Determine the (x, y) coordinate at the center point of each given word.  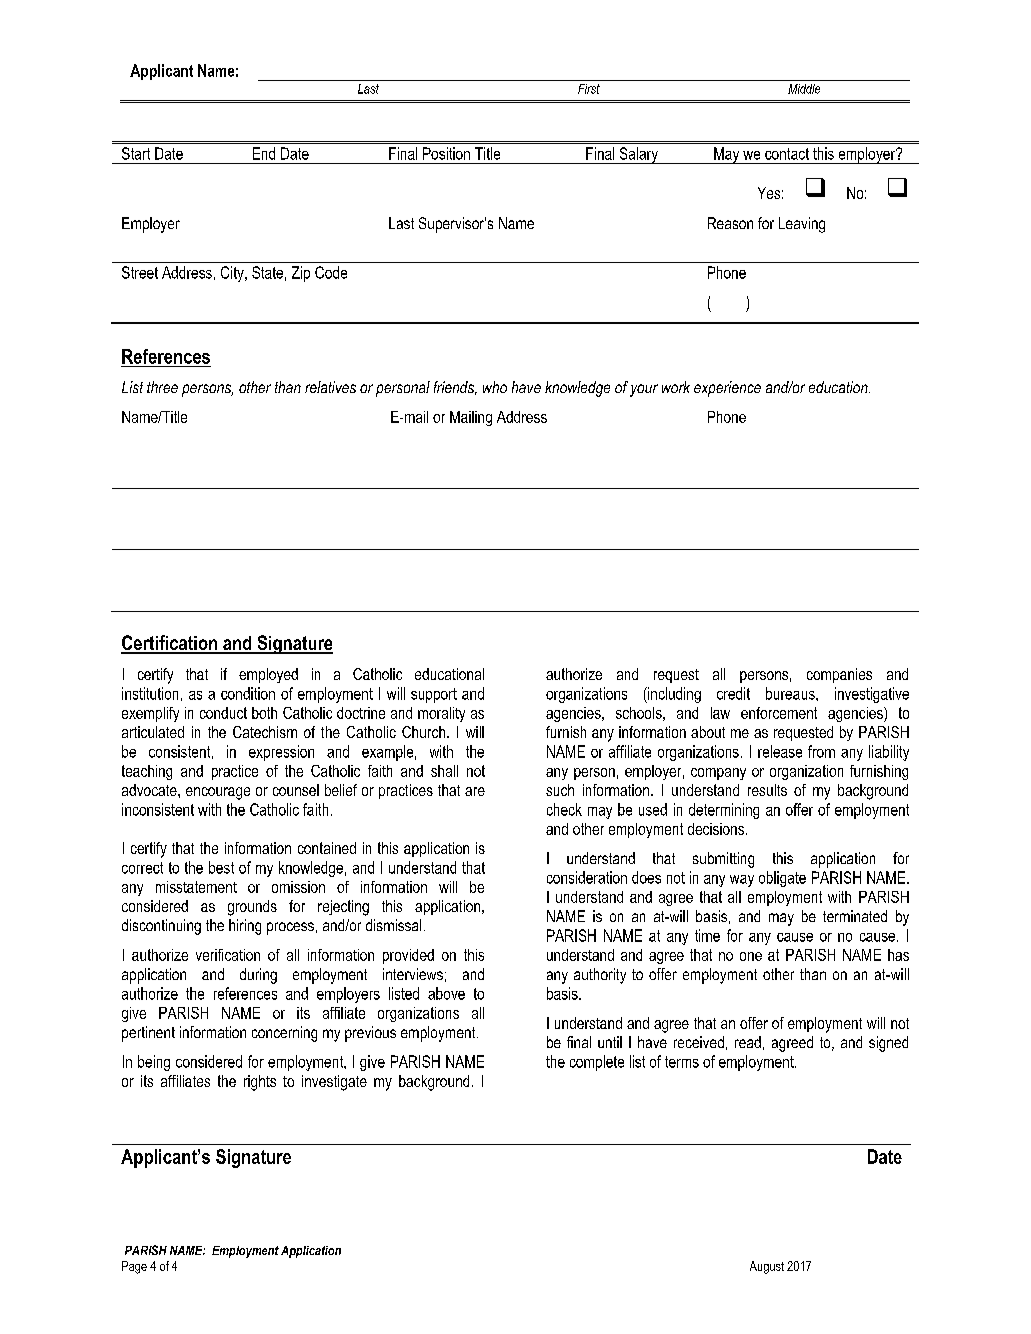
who (495, 387)
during (258, 976)
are (475, 791)
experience (727, 389)
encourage (218, 793)
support (434, 695)
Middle (804, 89)
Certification (170, 644)
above (446, 993)
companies (839, 675)
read (748, 1042)
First (589, 89)
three (162, 387)
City (233, 274)
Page (134, 1267)
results (767, 790)
